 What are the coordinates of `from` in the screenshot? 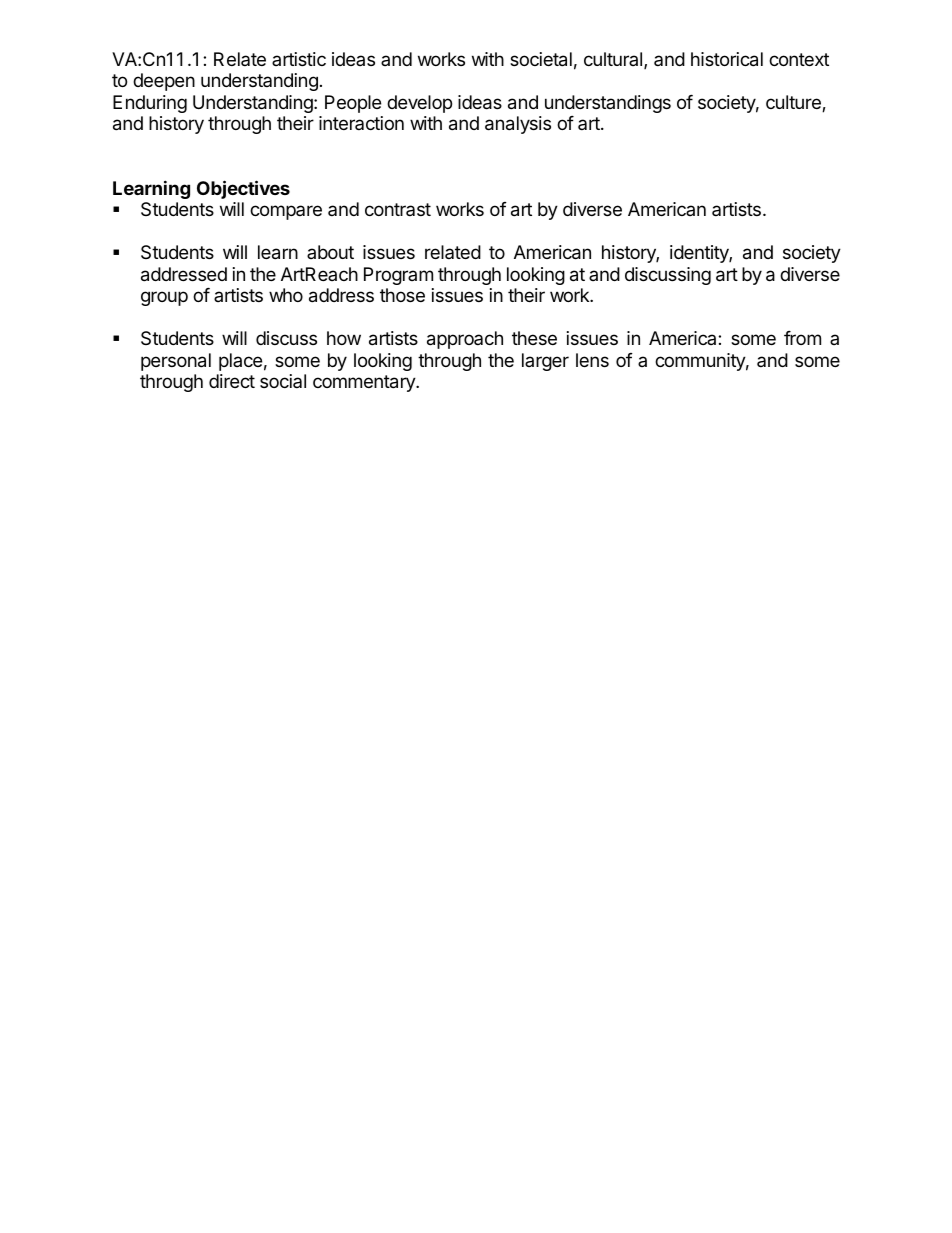 It's located at (802, 338).
